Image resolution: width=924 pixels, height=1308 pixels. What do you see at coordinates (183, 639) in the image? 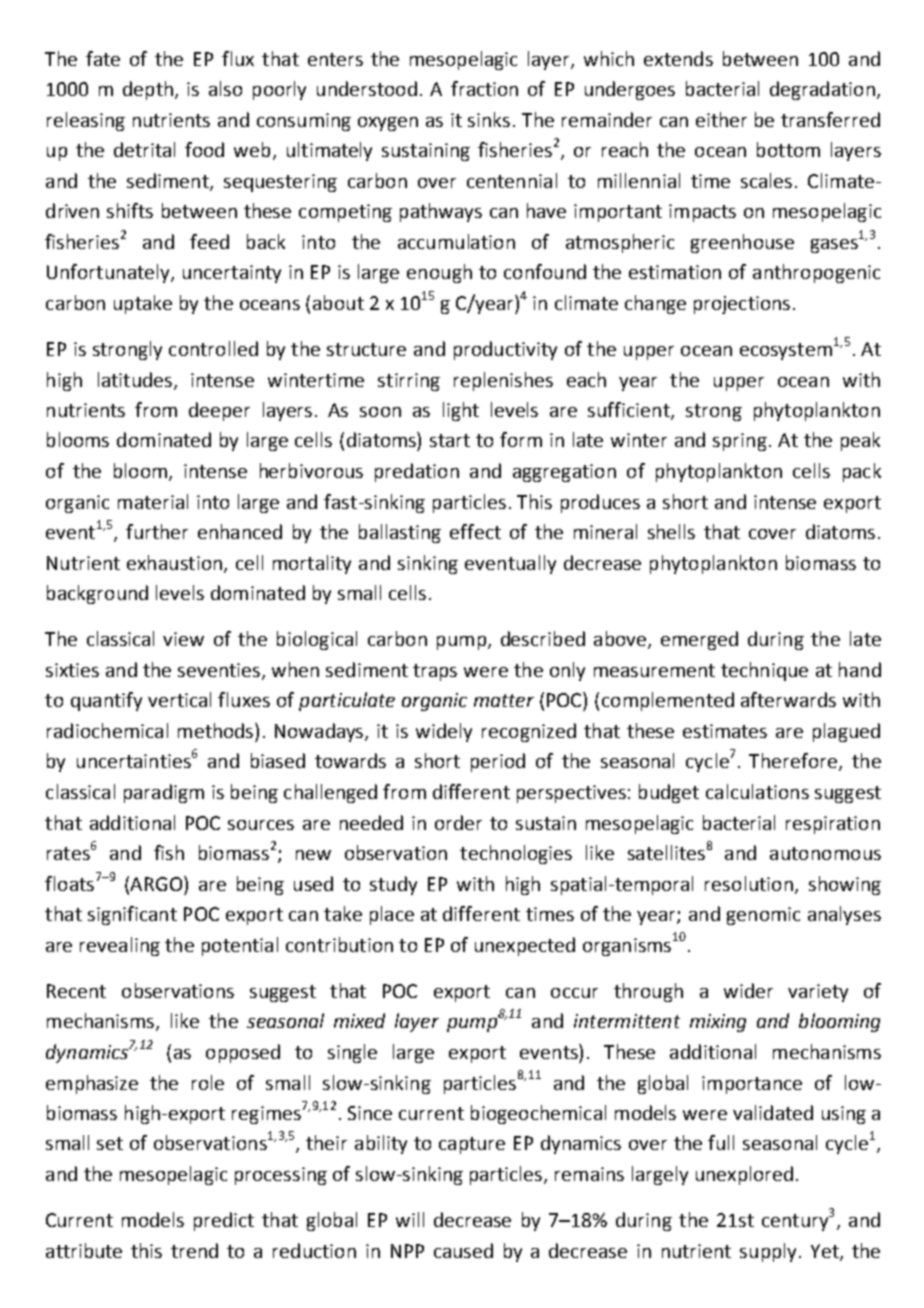
I see `view` at bounding box center [183, 639].
